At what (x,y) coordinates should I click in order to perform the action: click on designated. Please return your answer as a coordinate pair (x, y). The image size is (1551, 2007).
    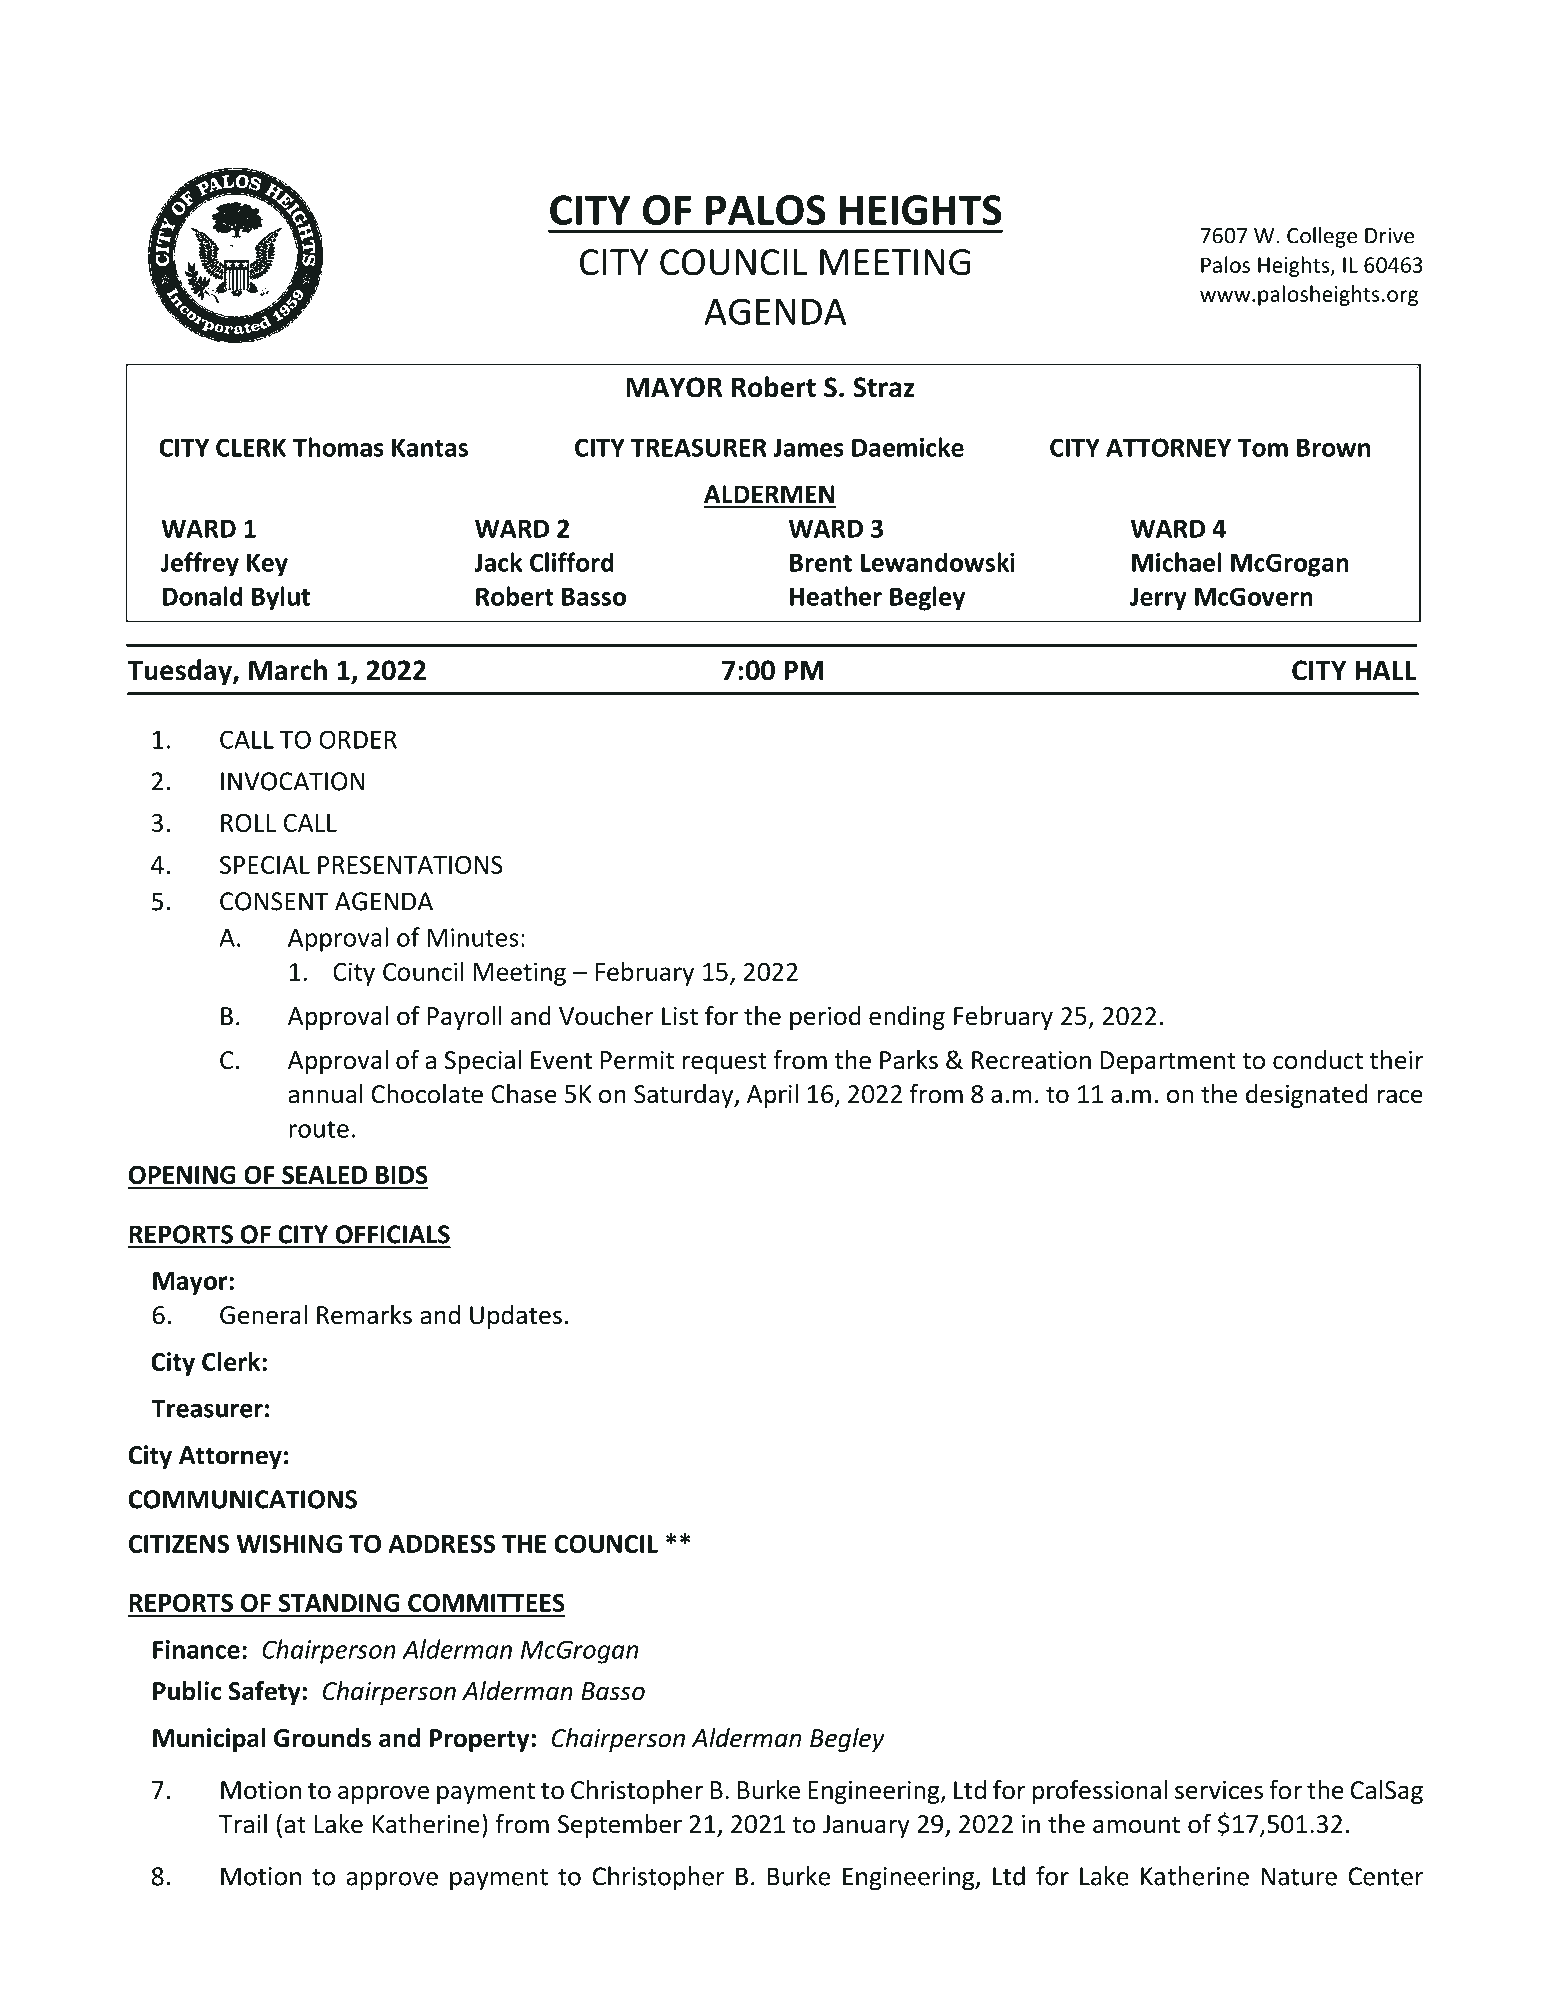
    Looking at the image, I should click on (1307, 1096).
